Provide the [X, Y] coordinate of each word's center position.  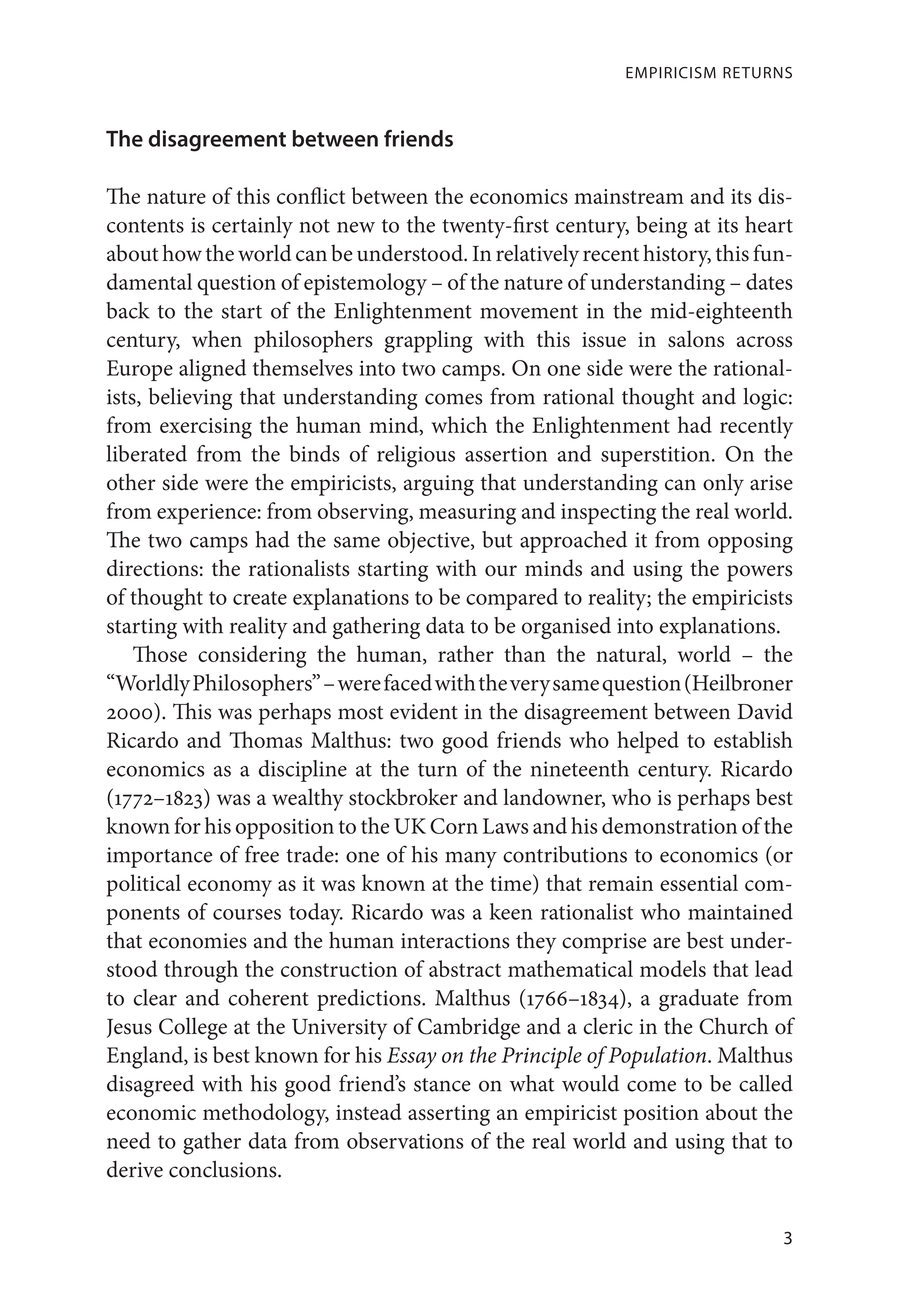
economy [230, 888]
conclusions [224, 1169]
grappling [428, 341]
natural [630, 654]
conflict [311, 195]
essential [699, 882]
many [471, 859]
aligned [212, 370]
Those [160, 653]
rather [466, 653]
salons [696, 339]
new [356, 227]
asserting [449, 1115]
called [766, 1083]
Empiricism [671, 73]
